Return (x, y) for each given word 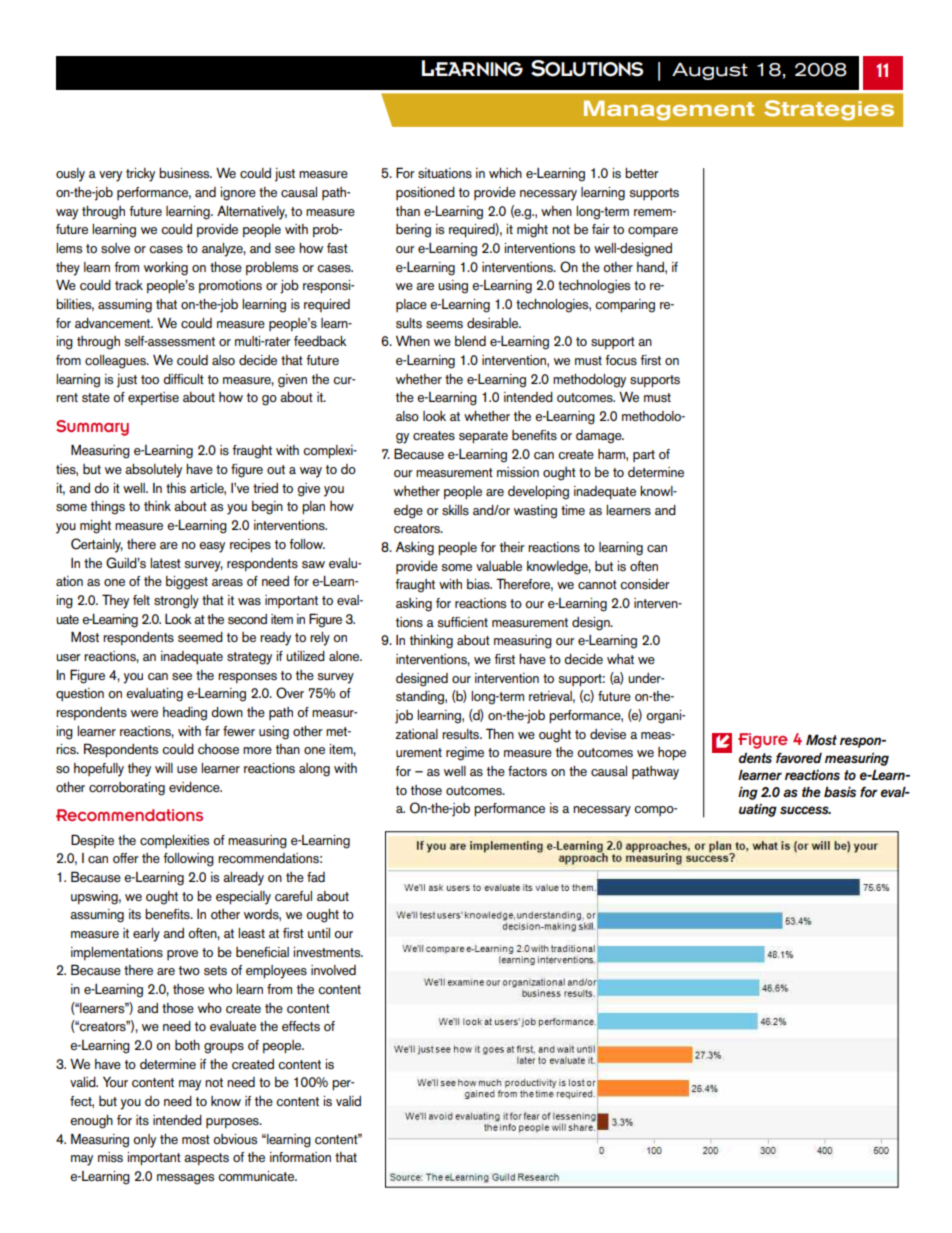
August (710, 71)
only (144, 1141)
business (185, 173)
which (505, 173)
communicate (257, 1176)
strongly (176, 602)
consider (645, 584)
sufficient (463, 622)
